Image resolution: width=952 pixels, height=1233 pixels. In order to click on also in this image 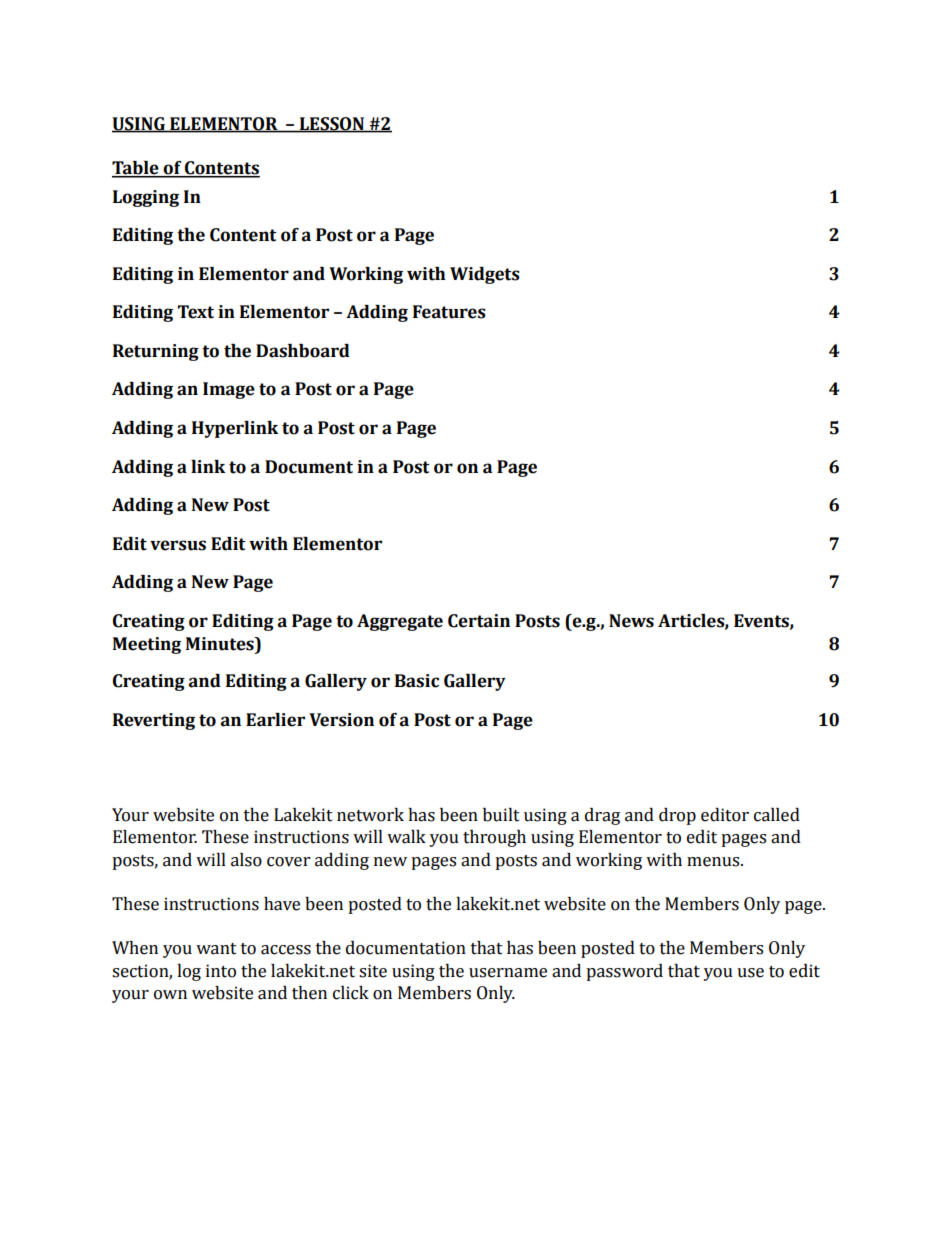, I will do `click(246, 860)`.
